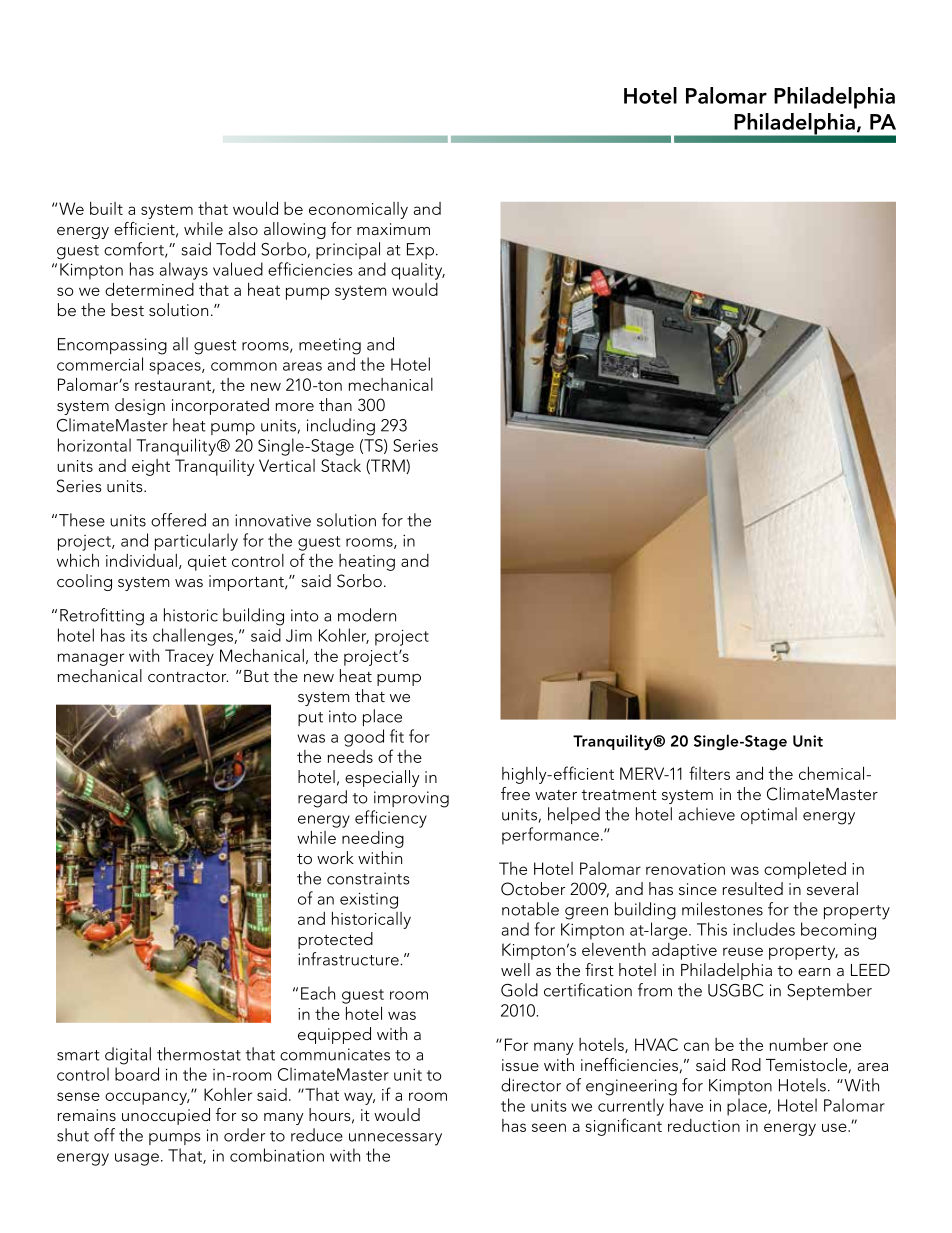 The width and height of the document is (952, 1233). I want to click on always, so click(184, 271).
